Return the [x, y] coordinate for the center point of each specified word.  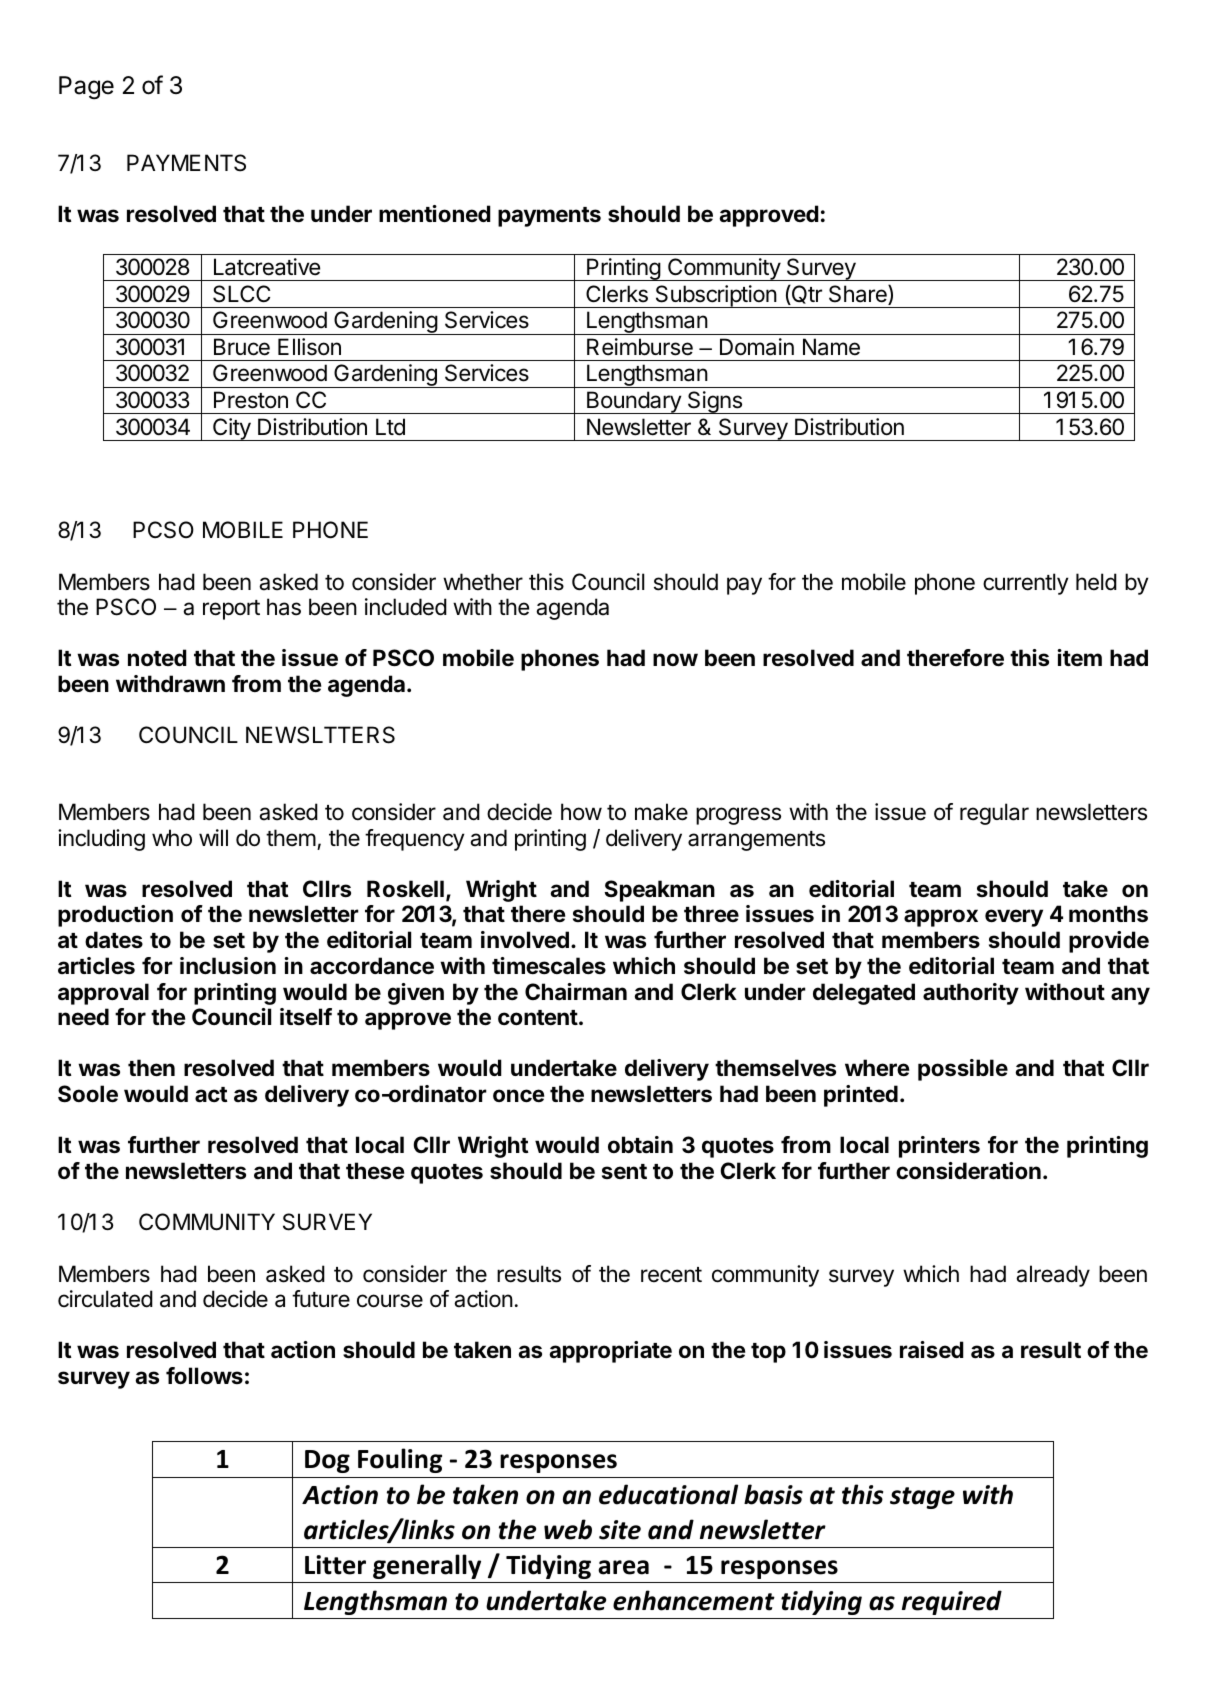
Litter [335, 1565]
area [623, 1567]
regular [994, 814]
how [581, 812]
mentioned [435, 213]
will [213, 837]
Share [859, 295]
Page [86, 88]
